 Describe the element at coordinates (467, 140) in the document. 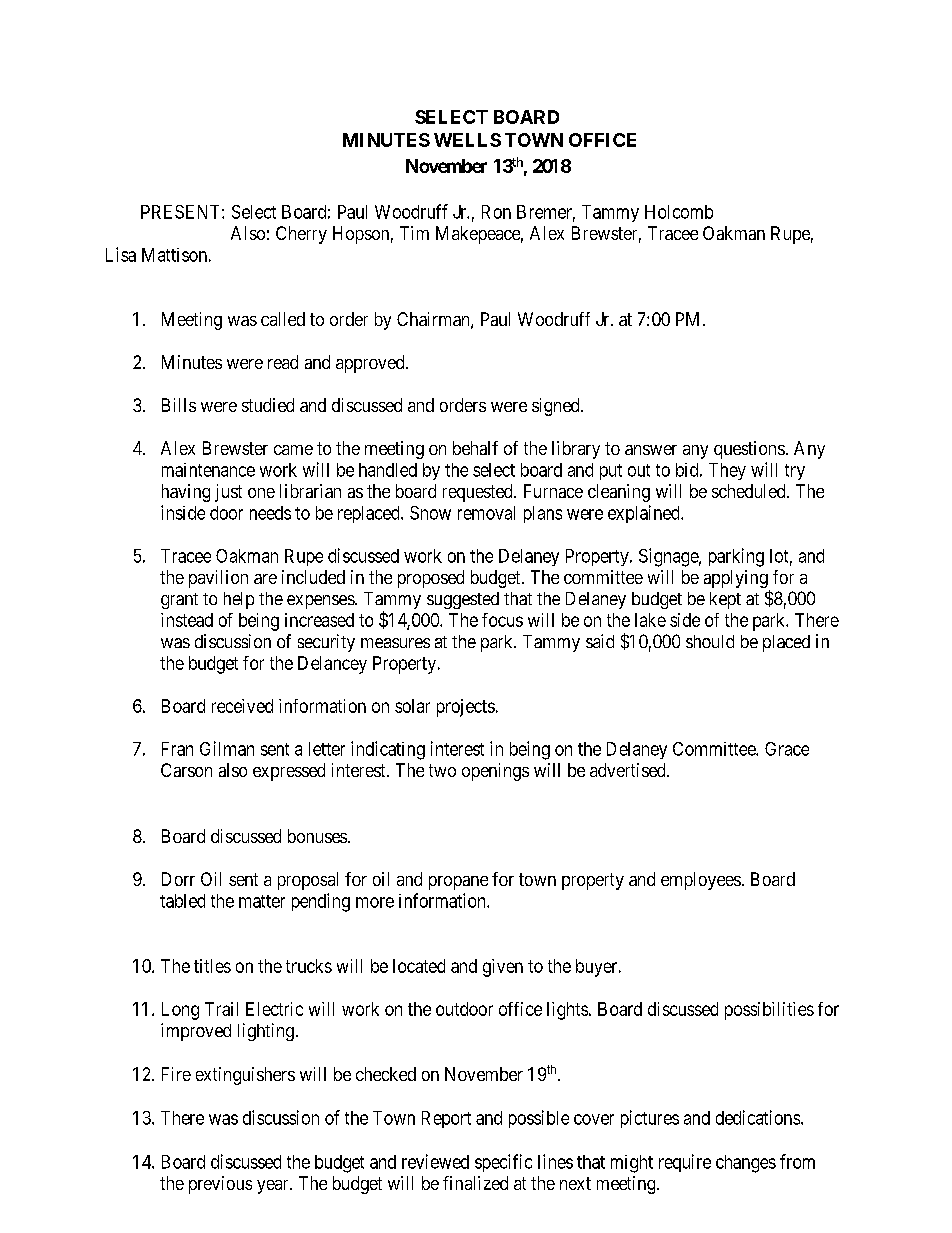

I see `WELLS` at that location.
